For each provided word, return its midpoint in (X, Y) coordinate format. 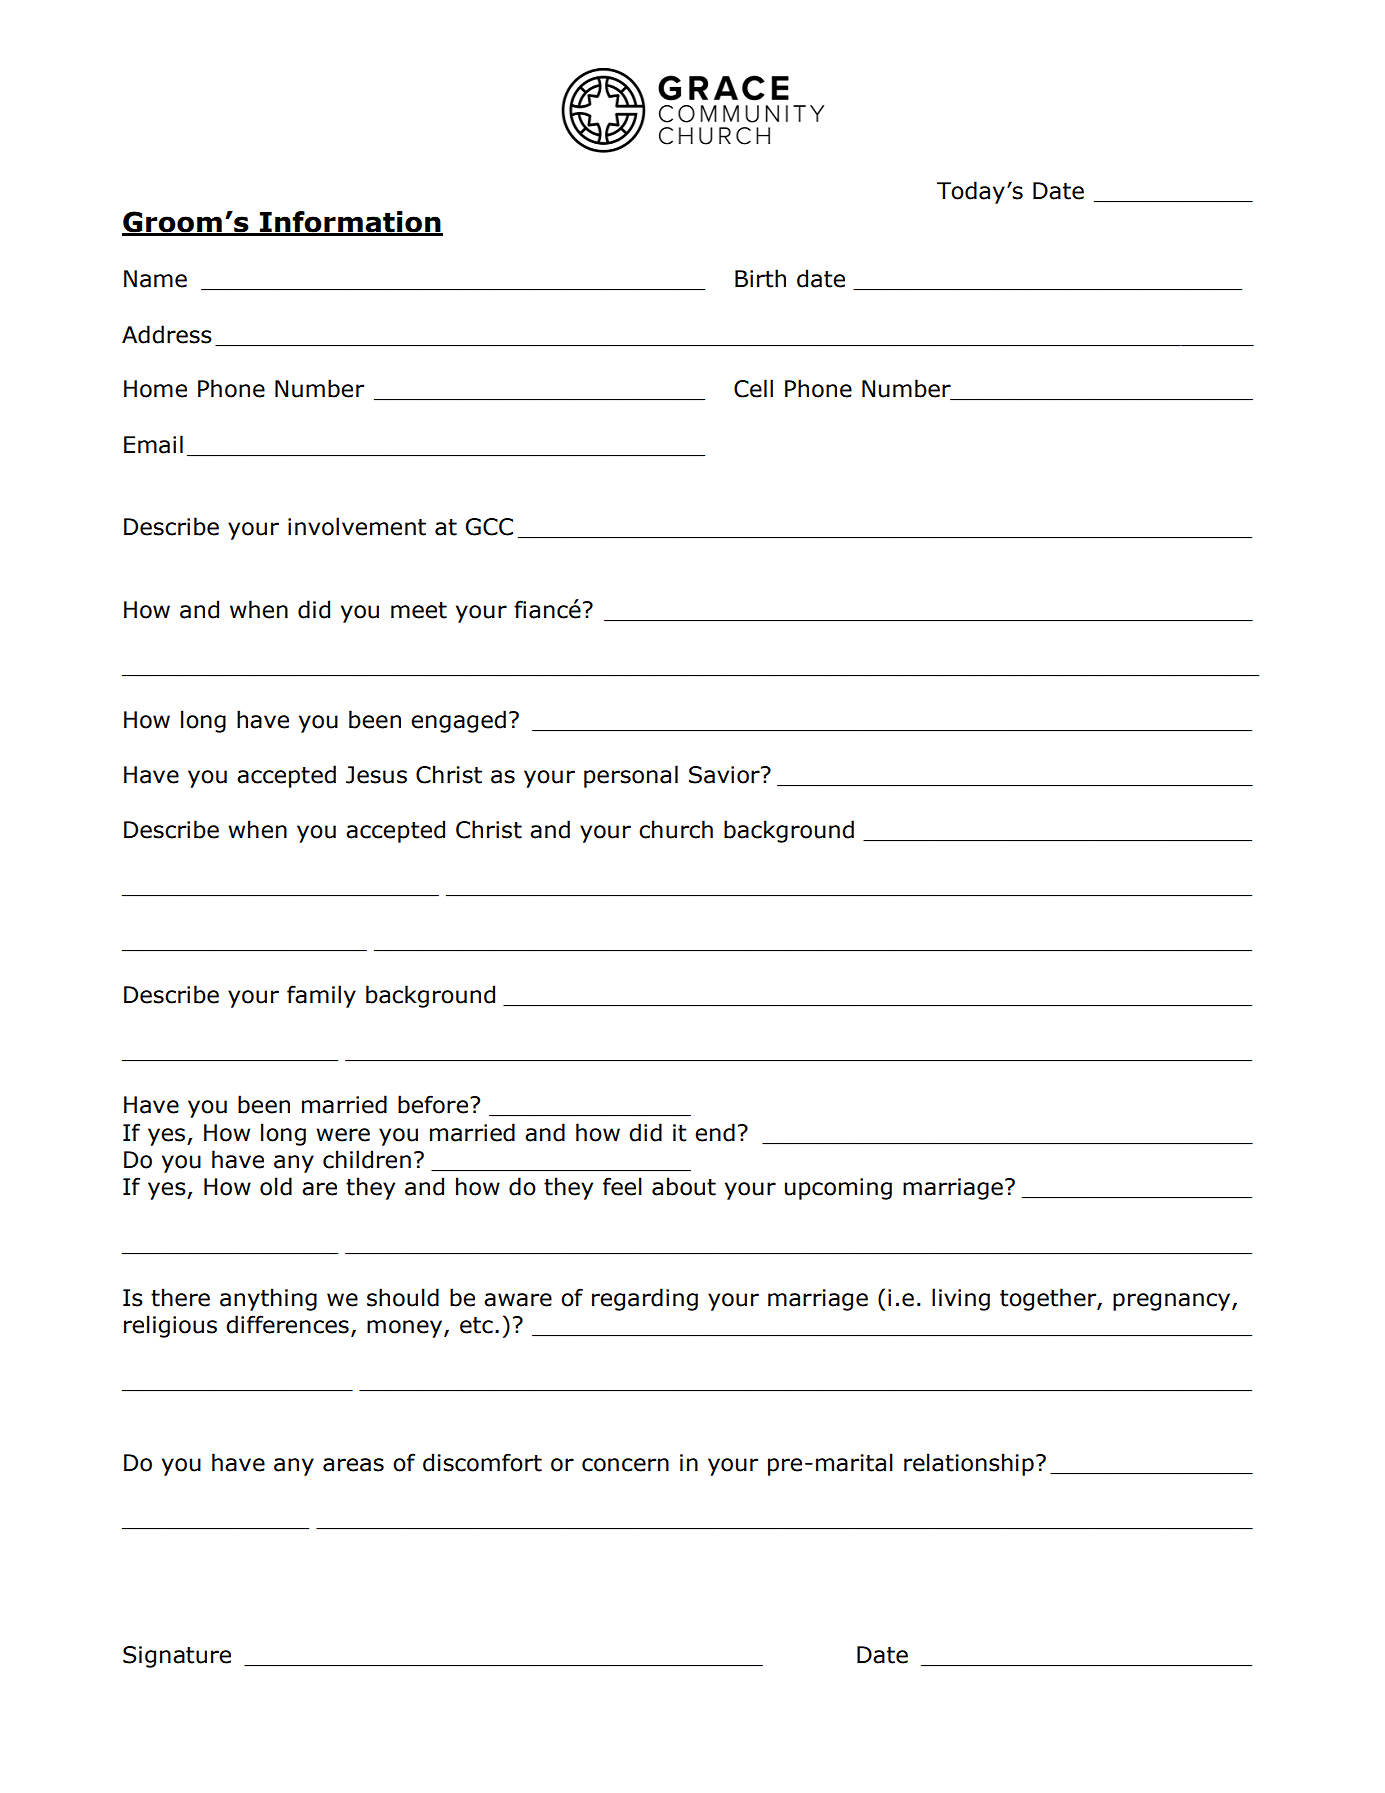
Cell (753, 388)
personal (631, 776)
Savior (725, 775)
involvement (357, 526)
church (676, 829)
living (961, 1299)
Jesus (376, 775)
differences (287, 1324)
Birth (760, 278)
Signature (177, 1657)
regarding (645, 1299)
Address (167, 334)
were (343, 1135)
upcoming (838, 1189)
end (715, 1132)
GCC (489, 527)
